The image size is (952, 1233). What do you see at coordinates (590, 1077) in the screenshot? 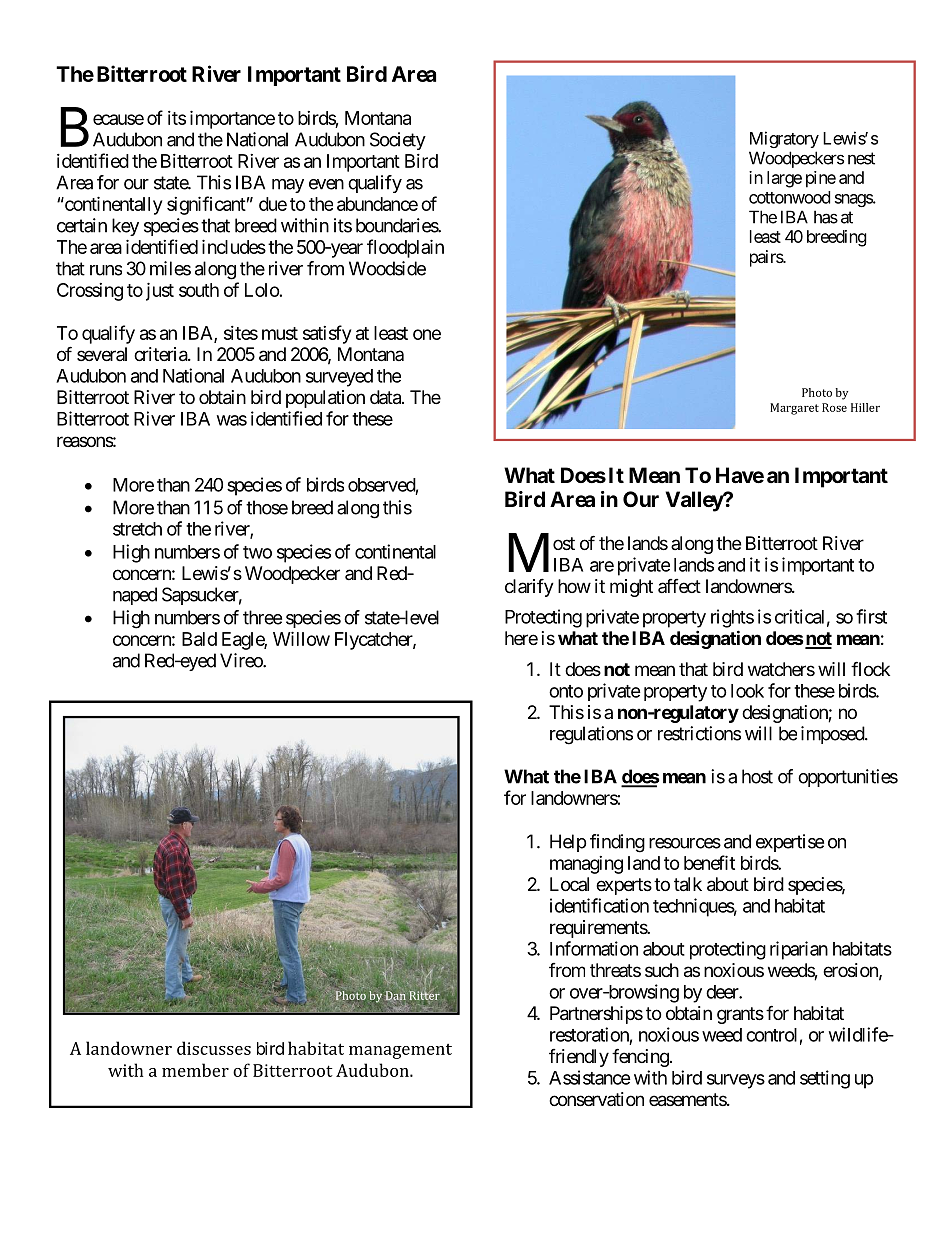
I see `Assistance` at bounding box center [590, 1077].
